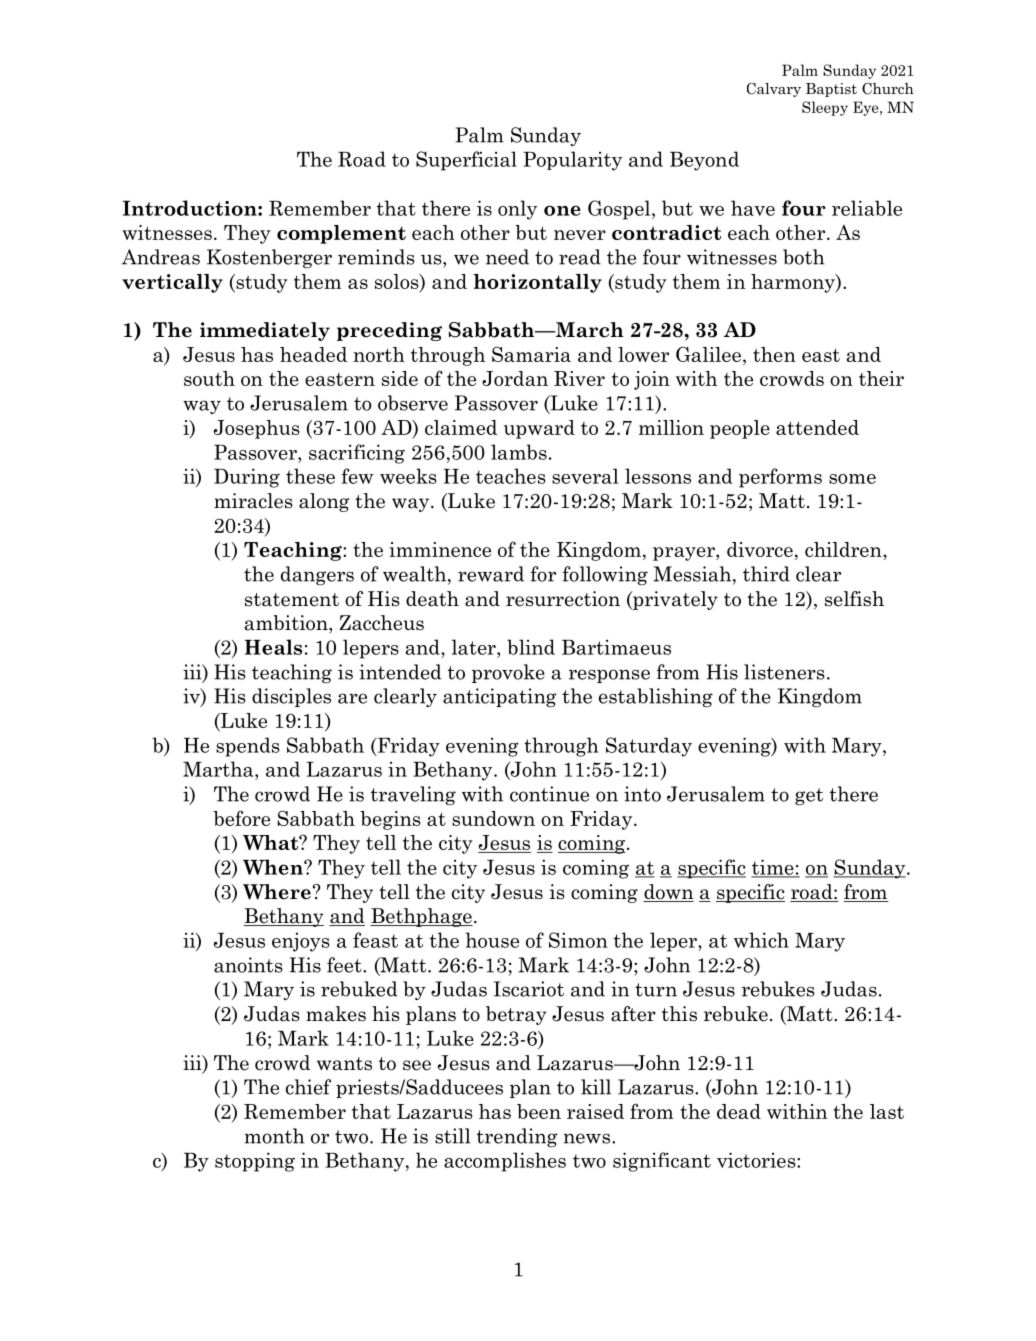 Image resolution: width=1036 pixels, height=1341 pixels. Describe the element at coordinates (247, 478) in the page. I see `During` at that location.
